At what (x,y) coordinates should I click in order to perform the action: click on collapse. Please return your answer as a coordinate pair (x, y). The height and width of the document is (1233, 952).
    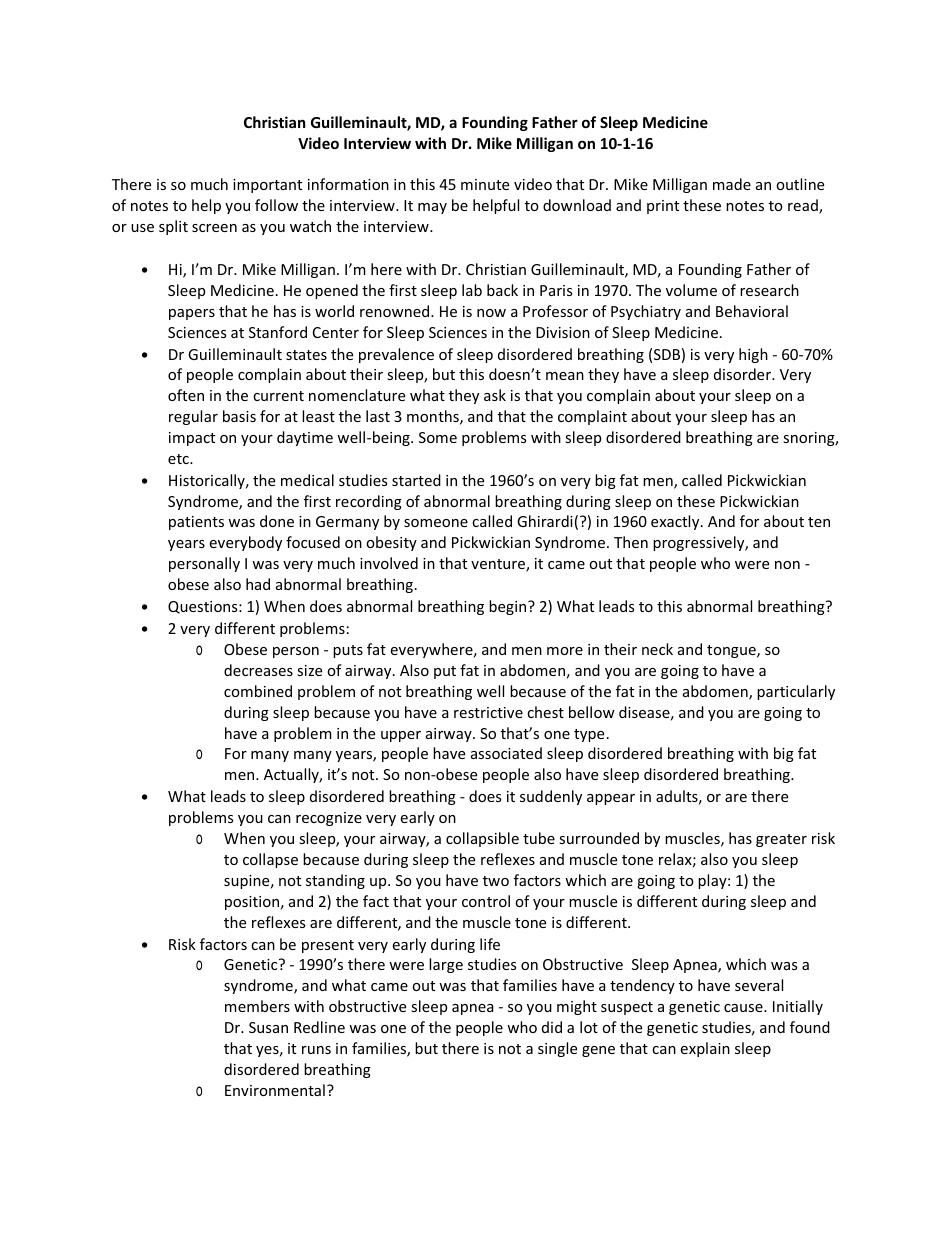
    Looking at the image, I should click on (270, 860).
